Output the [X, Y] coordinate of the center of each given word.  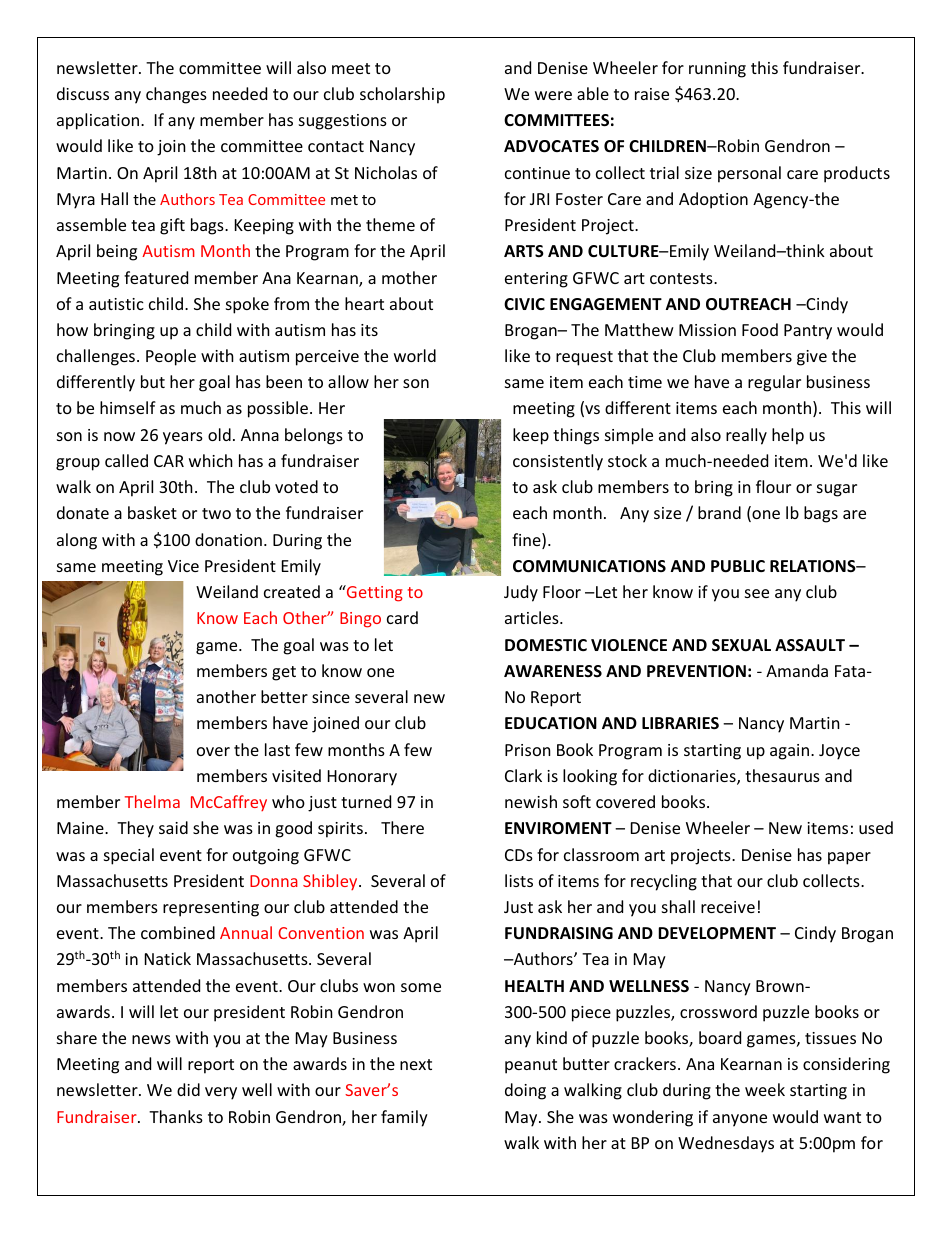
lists [519, 880]
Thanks [176, 1116]
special [129, 856]
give [812, 358]
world [415, 355]
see [757, 593]
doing [525, 1091]
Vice [183, 566]
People [171, 357]
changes [176, 95]
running [717, 70]
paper [849, 858]
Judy [521, 593]
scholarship [402, 95]
